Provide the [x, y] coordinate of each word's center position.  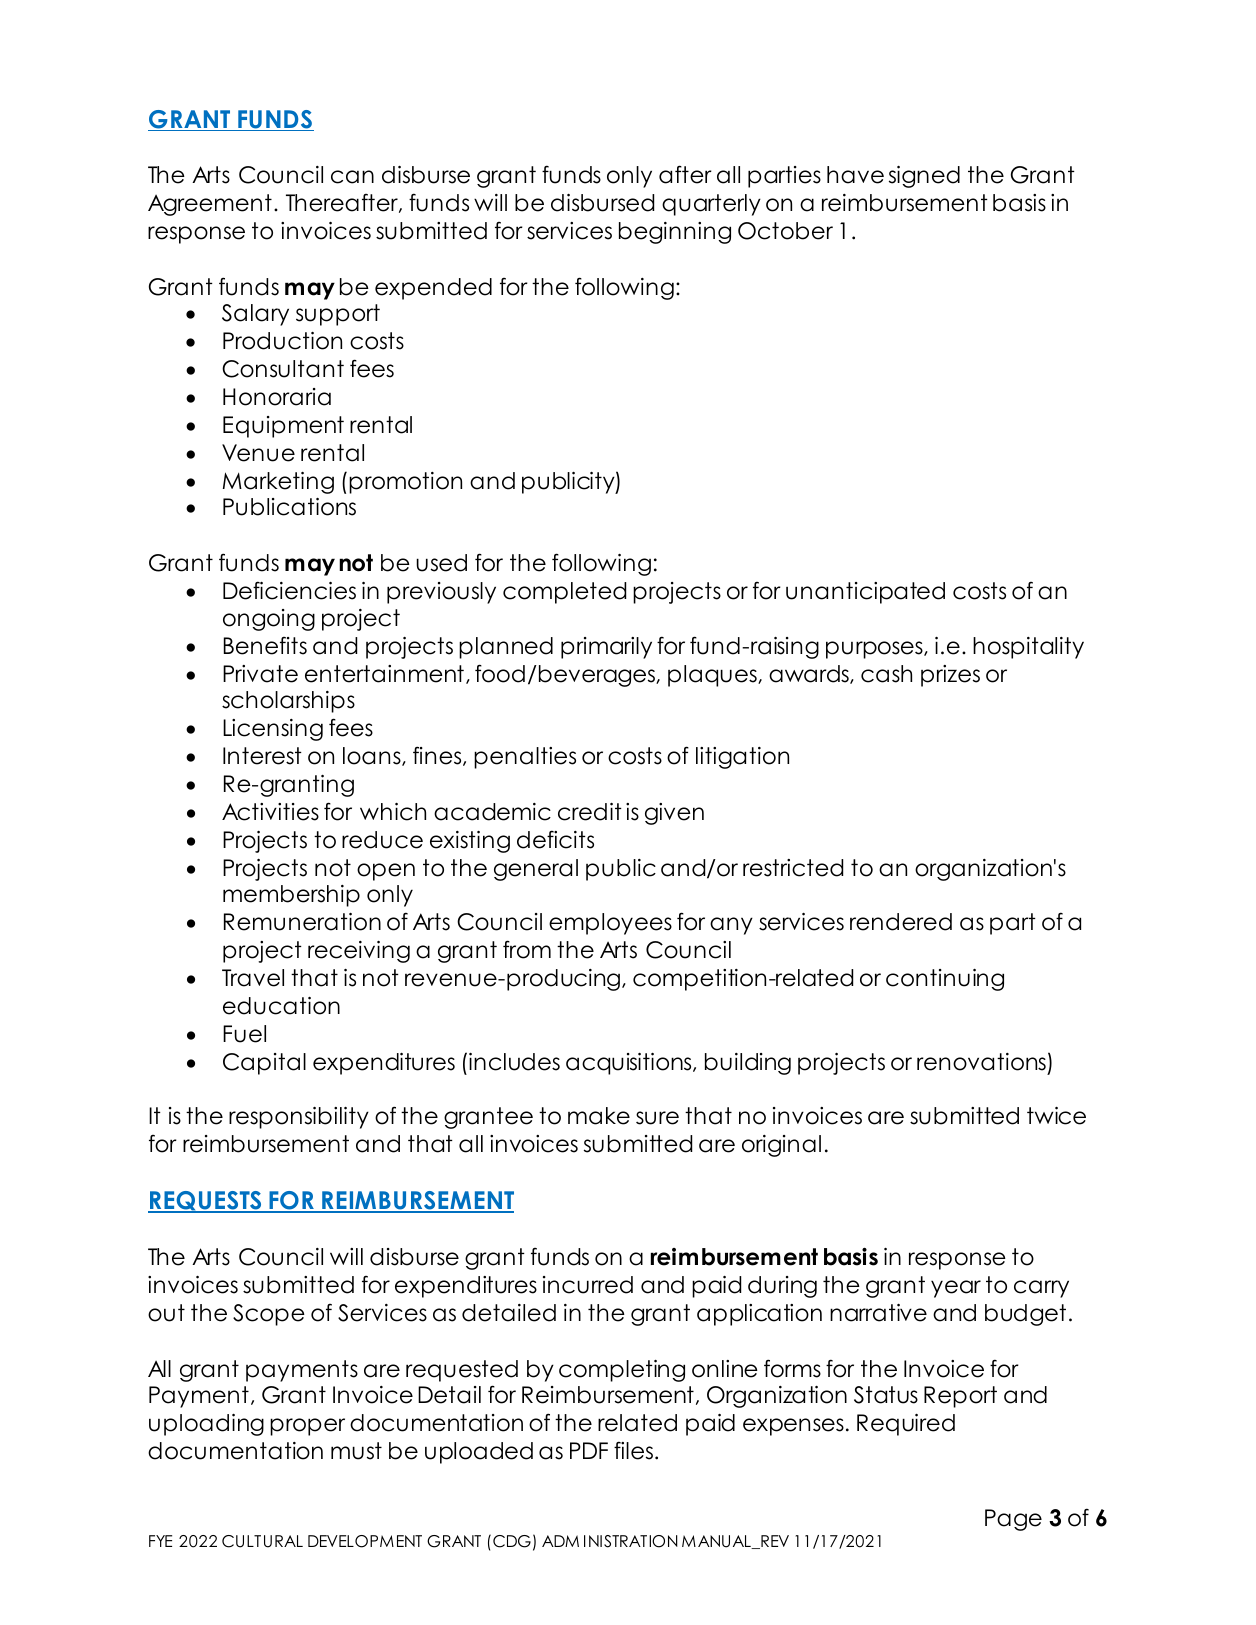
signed [924, 177]
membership [291, 896]
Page [1013, 1520]
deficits [555, 839]
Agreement [210, 205]
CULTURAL [262, 1541]
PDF [589, 1450]
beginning [675, 233]
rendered [901, 922]
